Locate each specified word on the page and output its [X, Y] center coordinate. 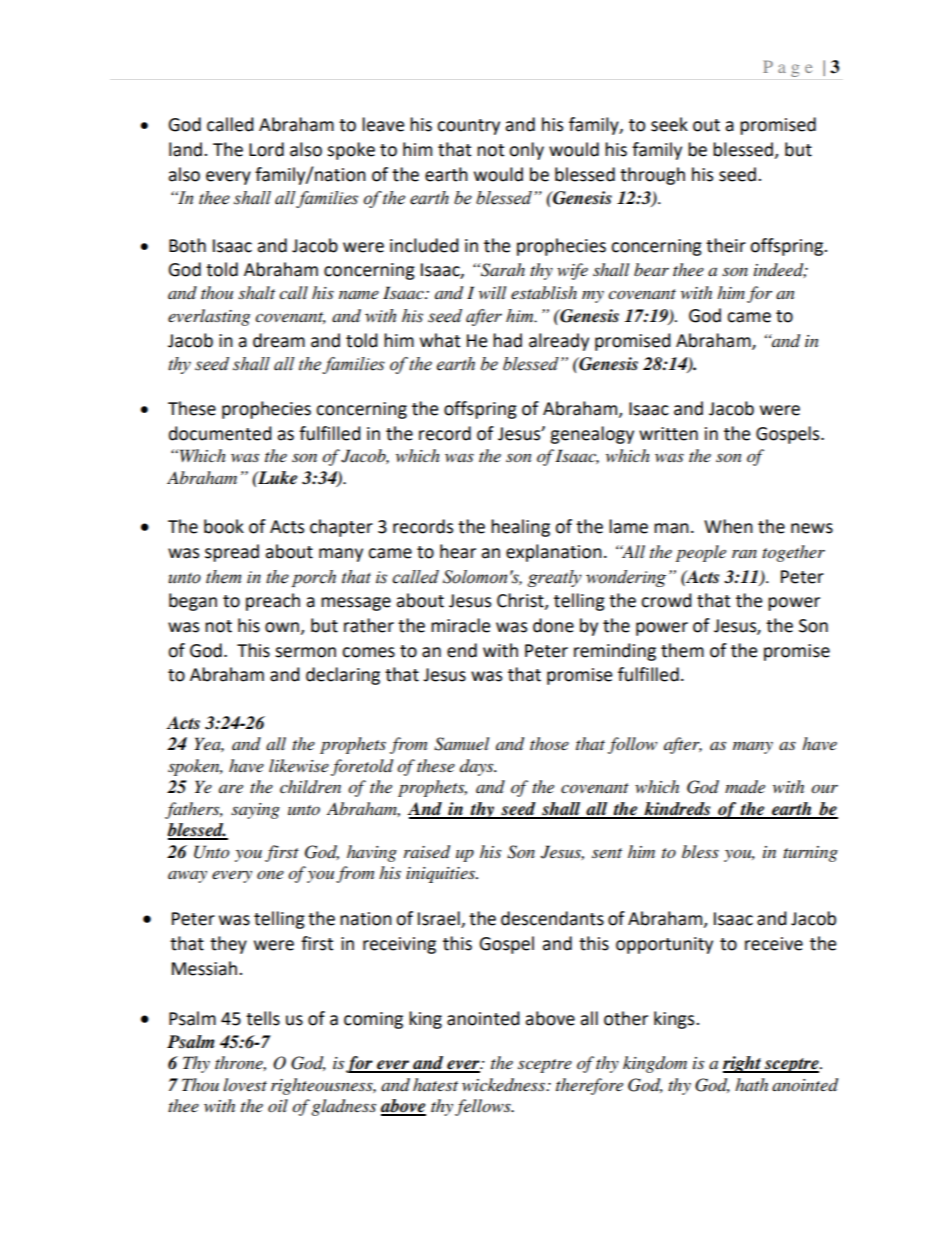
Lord [266, 149]
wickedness [505, 1085]
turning [810, 854]
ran [744, 554]
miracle [460, 625]
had [507, 340]
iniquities [442, 875]
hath [751, 1084]
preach [273, 602]
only [526, 151]
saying [255, 811]
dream [279, 340]
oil [278, 1105]
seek [669, 124]
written [668, 434]
